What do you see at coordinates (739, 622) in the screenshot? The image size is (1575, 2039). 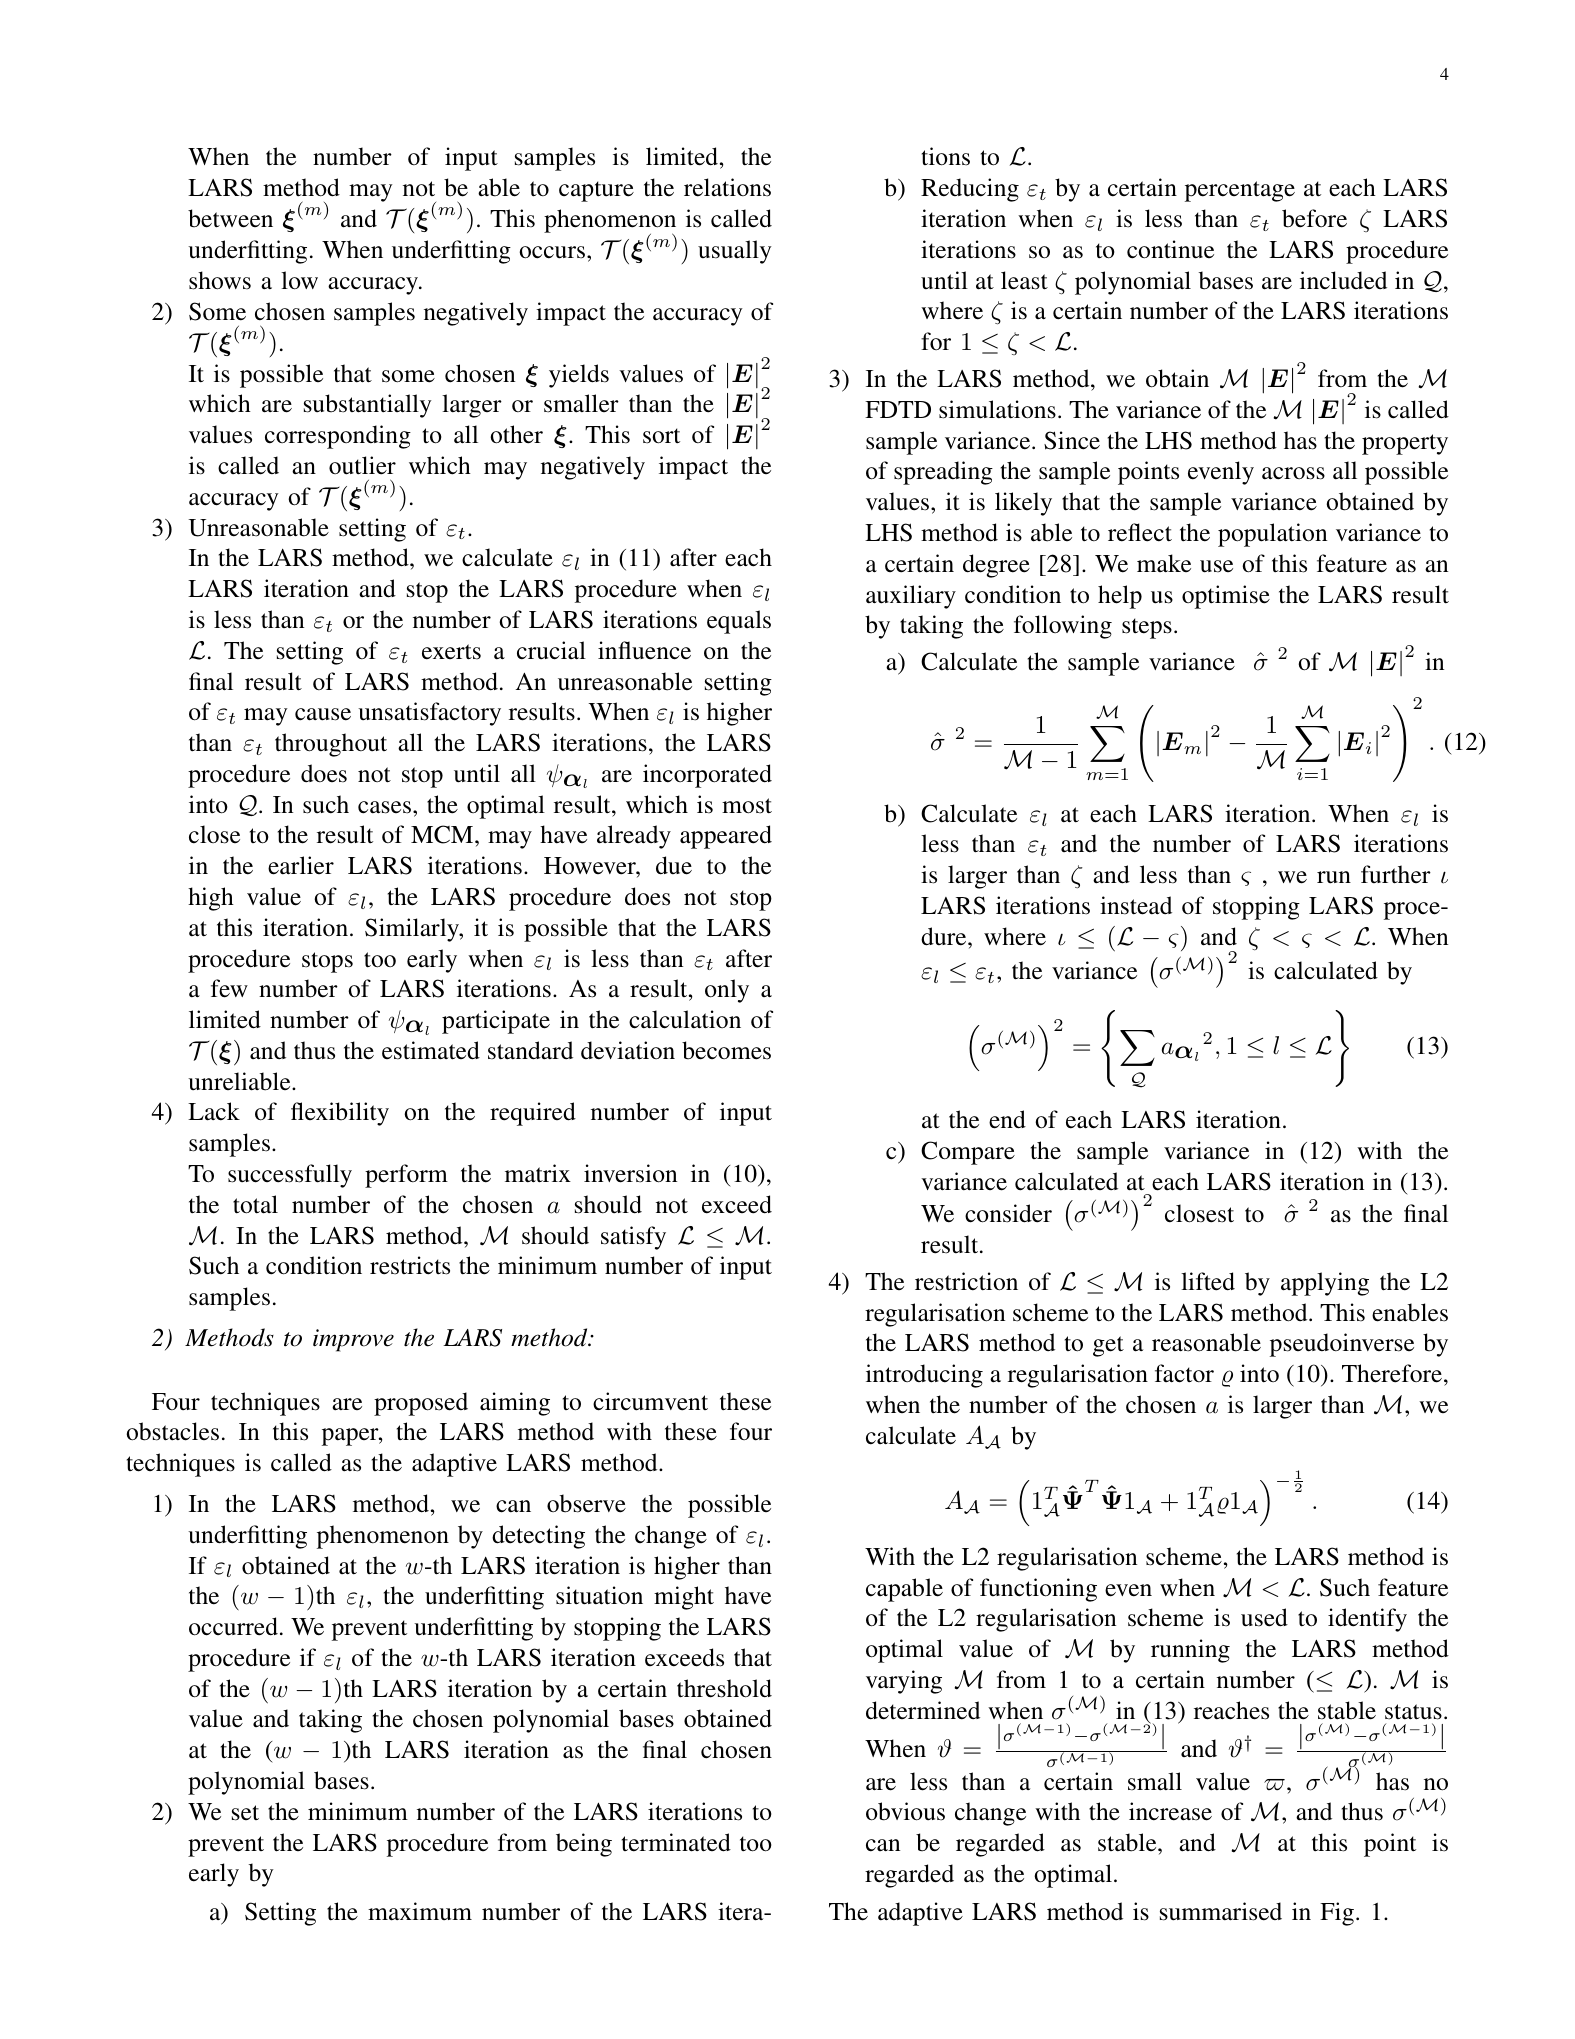 I see `equals` at bounding box center [739, 622].
